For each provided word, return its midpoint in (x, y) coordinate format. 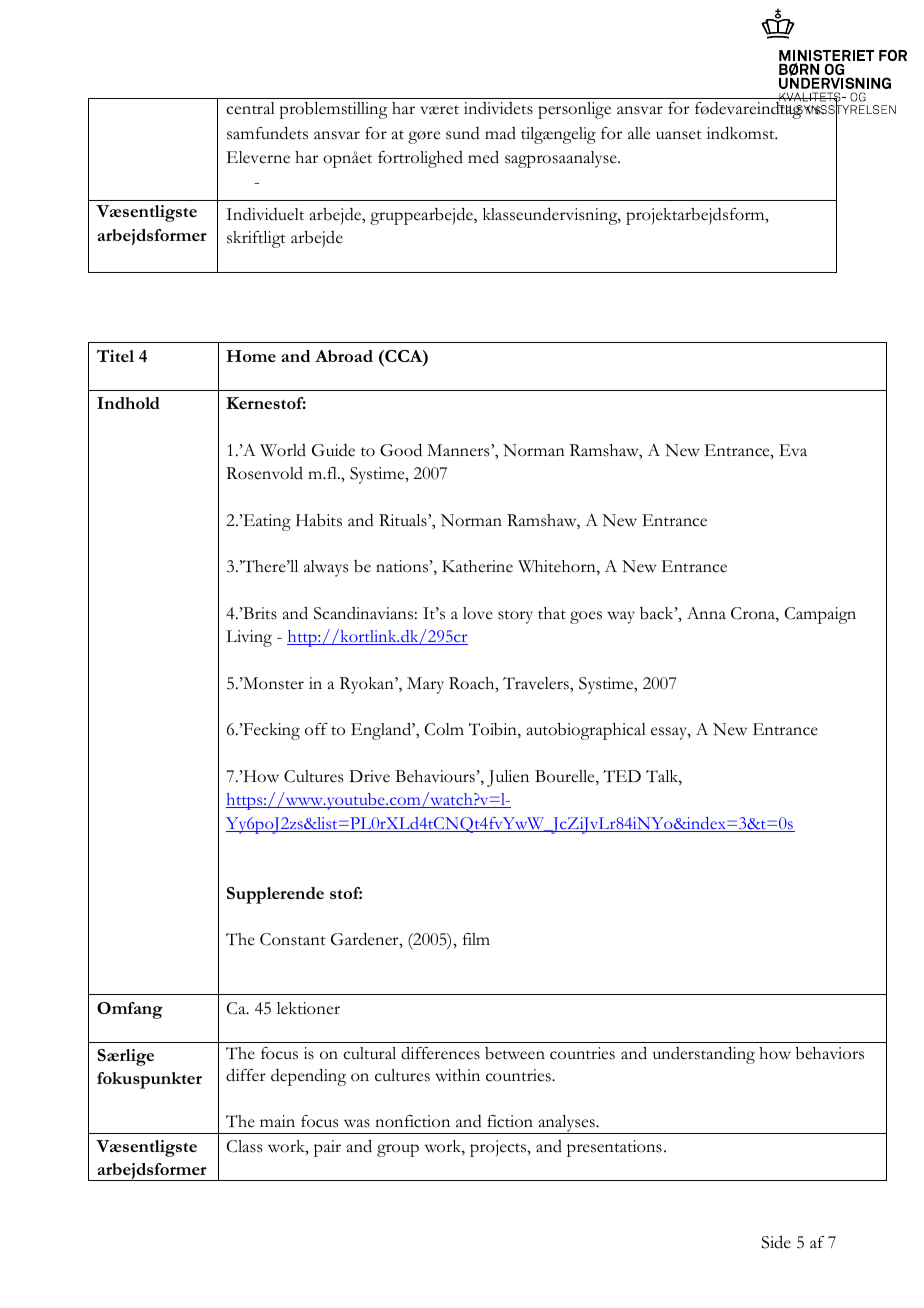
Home (251, 356)
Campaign (820, 615)
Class (244, 1146)
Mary (425, 685)
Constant (293, 939)
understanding (704, 1055)
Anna (706, 613)
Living (249, 638)
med (483, 157)
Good (401, 450)
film (476, 939)
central (250, 108)
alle (639, 133)
